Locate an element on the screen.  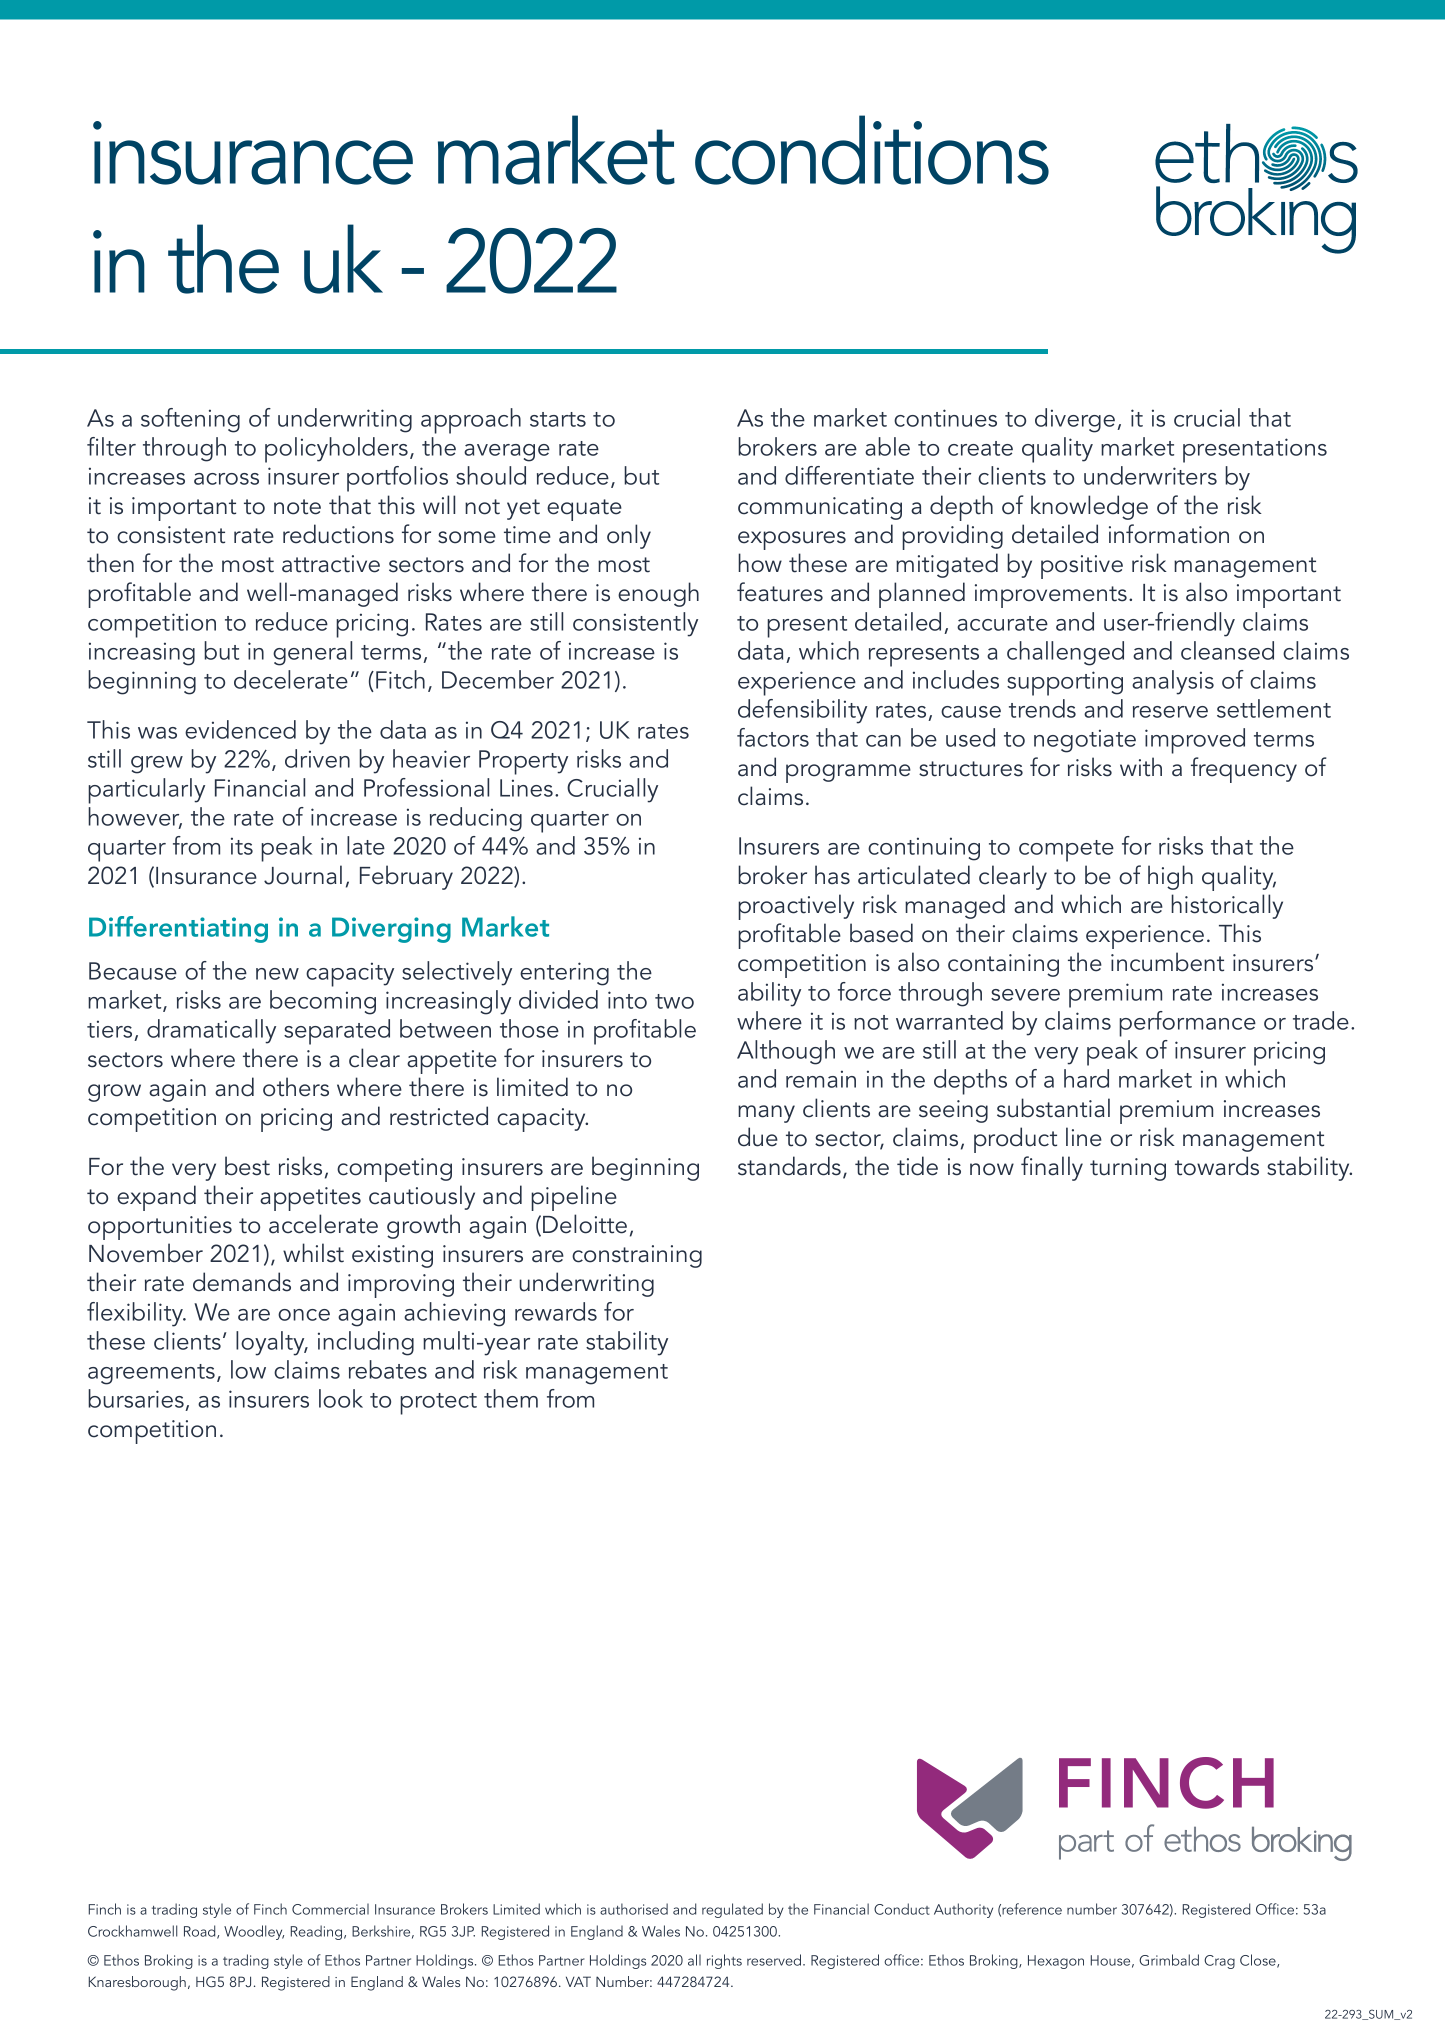
factors is located at coordinates (773, 737).
